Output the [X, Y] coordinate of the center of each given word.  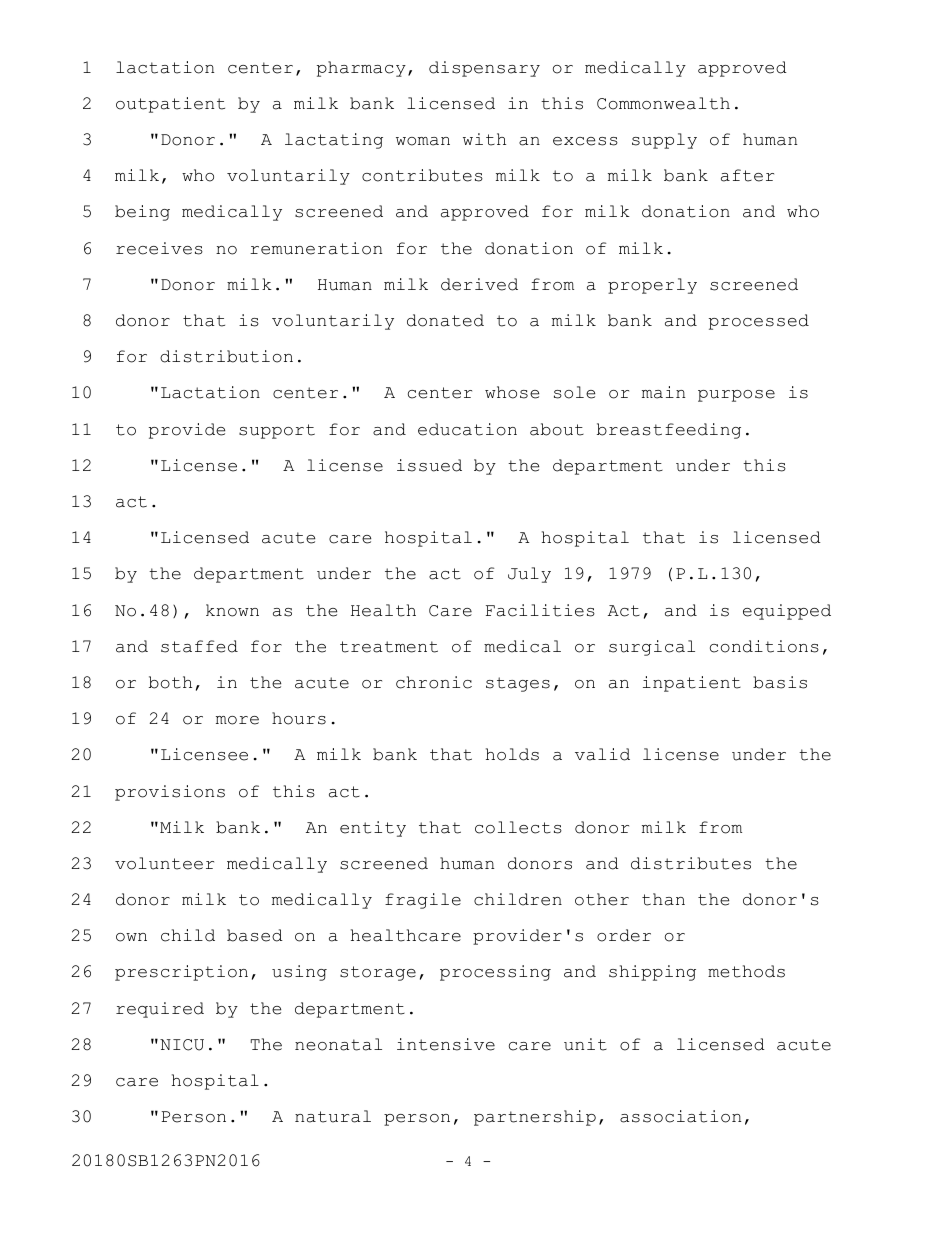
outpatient [170, 105]
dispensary [484, 69]
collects [518, 827]
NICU [182, 1045]
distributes [691, 863]
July [529, 575]
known [232, 610]
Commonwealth [663, 103]
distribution [226, 356]
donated [445, 320]
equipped [787, 612]
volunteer [164, 863]
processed [759, 322]
